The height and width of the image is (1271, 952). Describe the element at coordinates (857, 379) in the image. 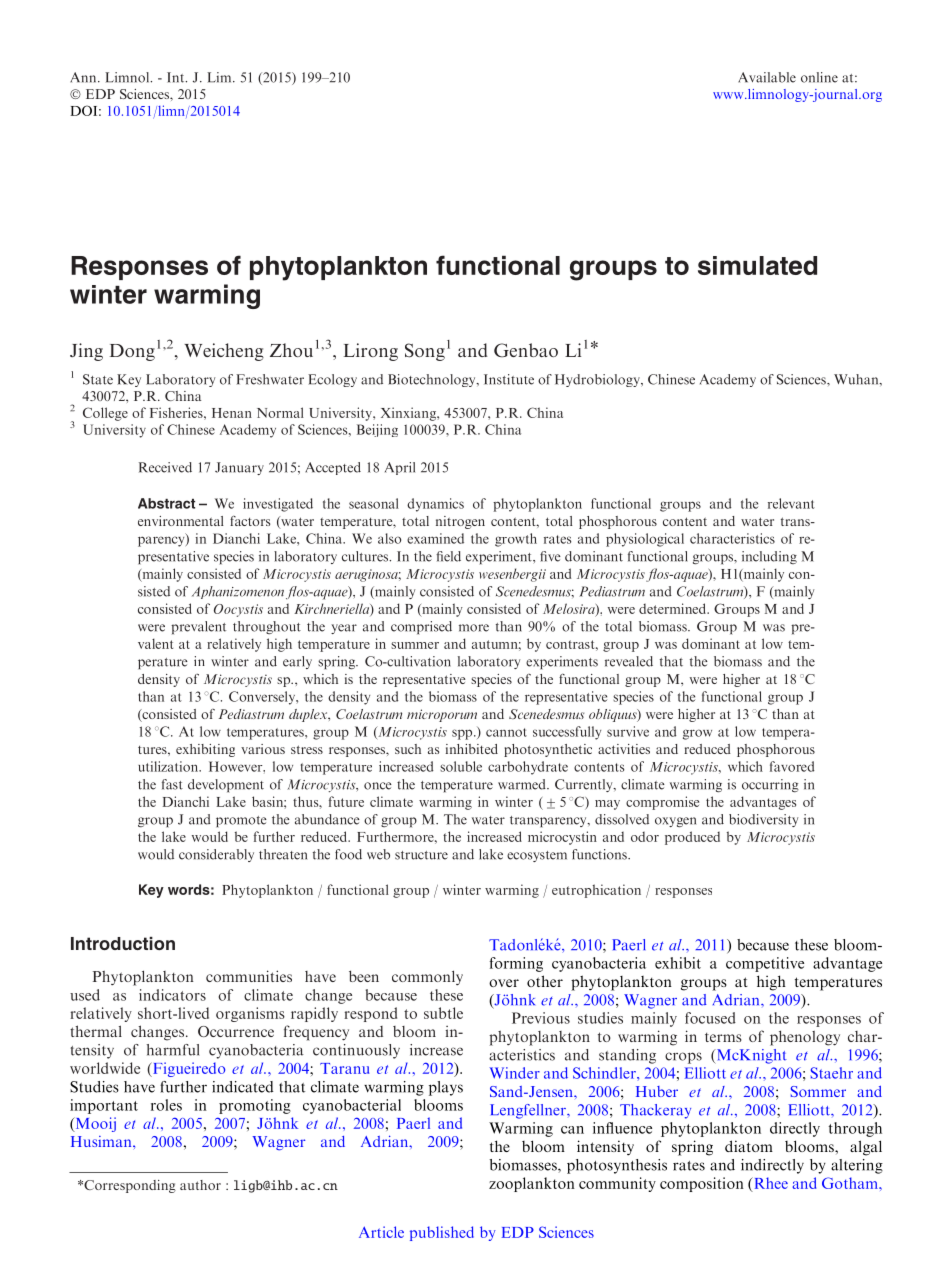

I see `Wuhan` at that location.
